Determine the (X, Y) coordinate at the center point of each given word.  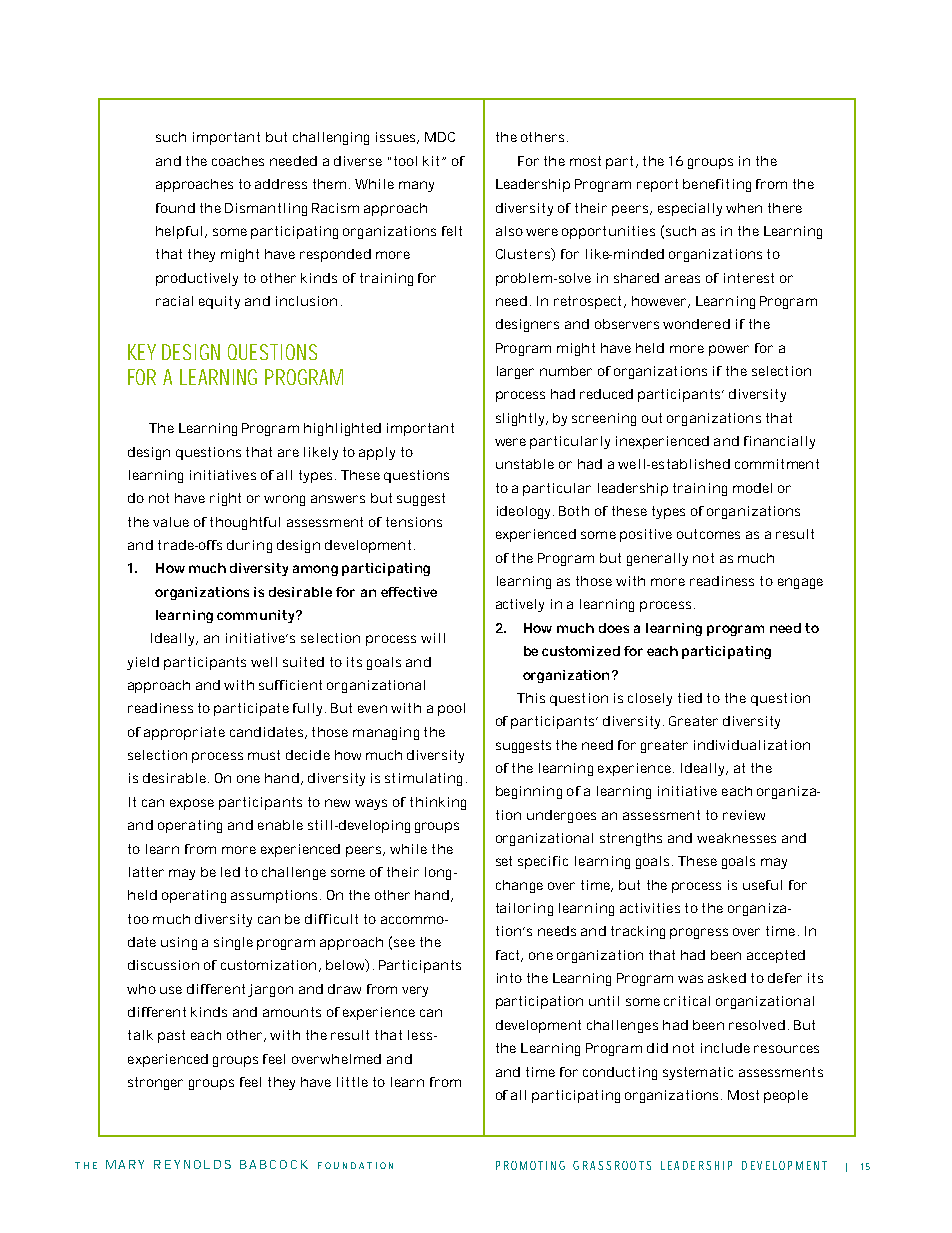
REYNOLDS (192, 1164)
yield (143, 663)
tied (690, 698)
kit (433, 161)
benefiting (717, 185)
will (433, 638)
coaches (238, 161)
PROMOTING (530, 1165)
